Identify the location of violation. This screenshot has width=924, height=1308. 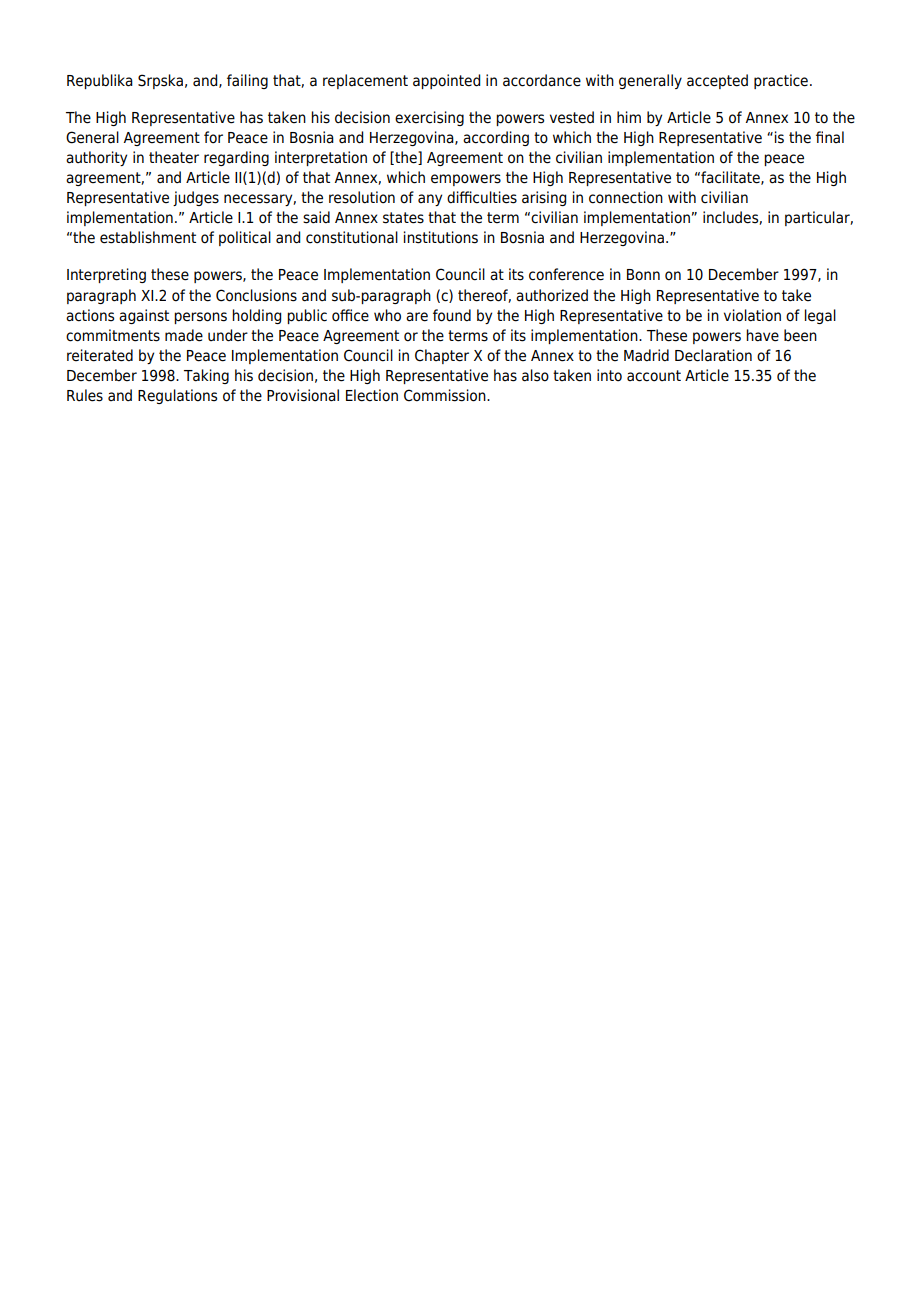
(752, 315).
